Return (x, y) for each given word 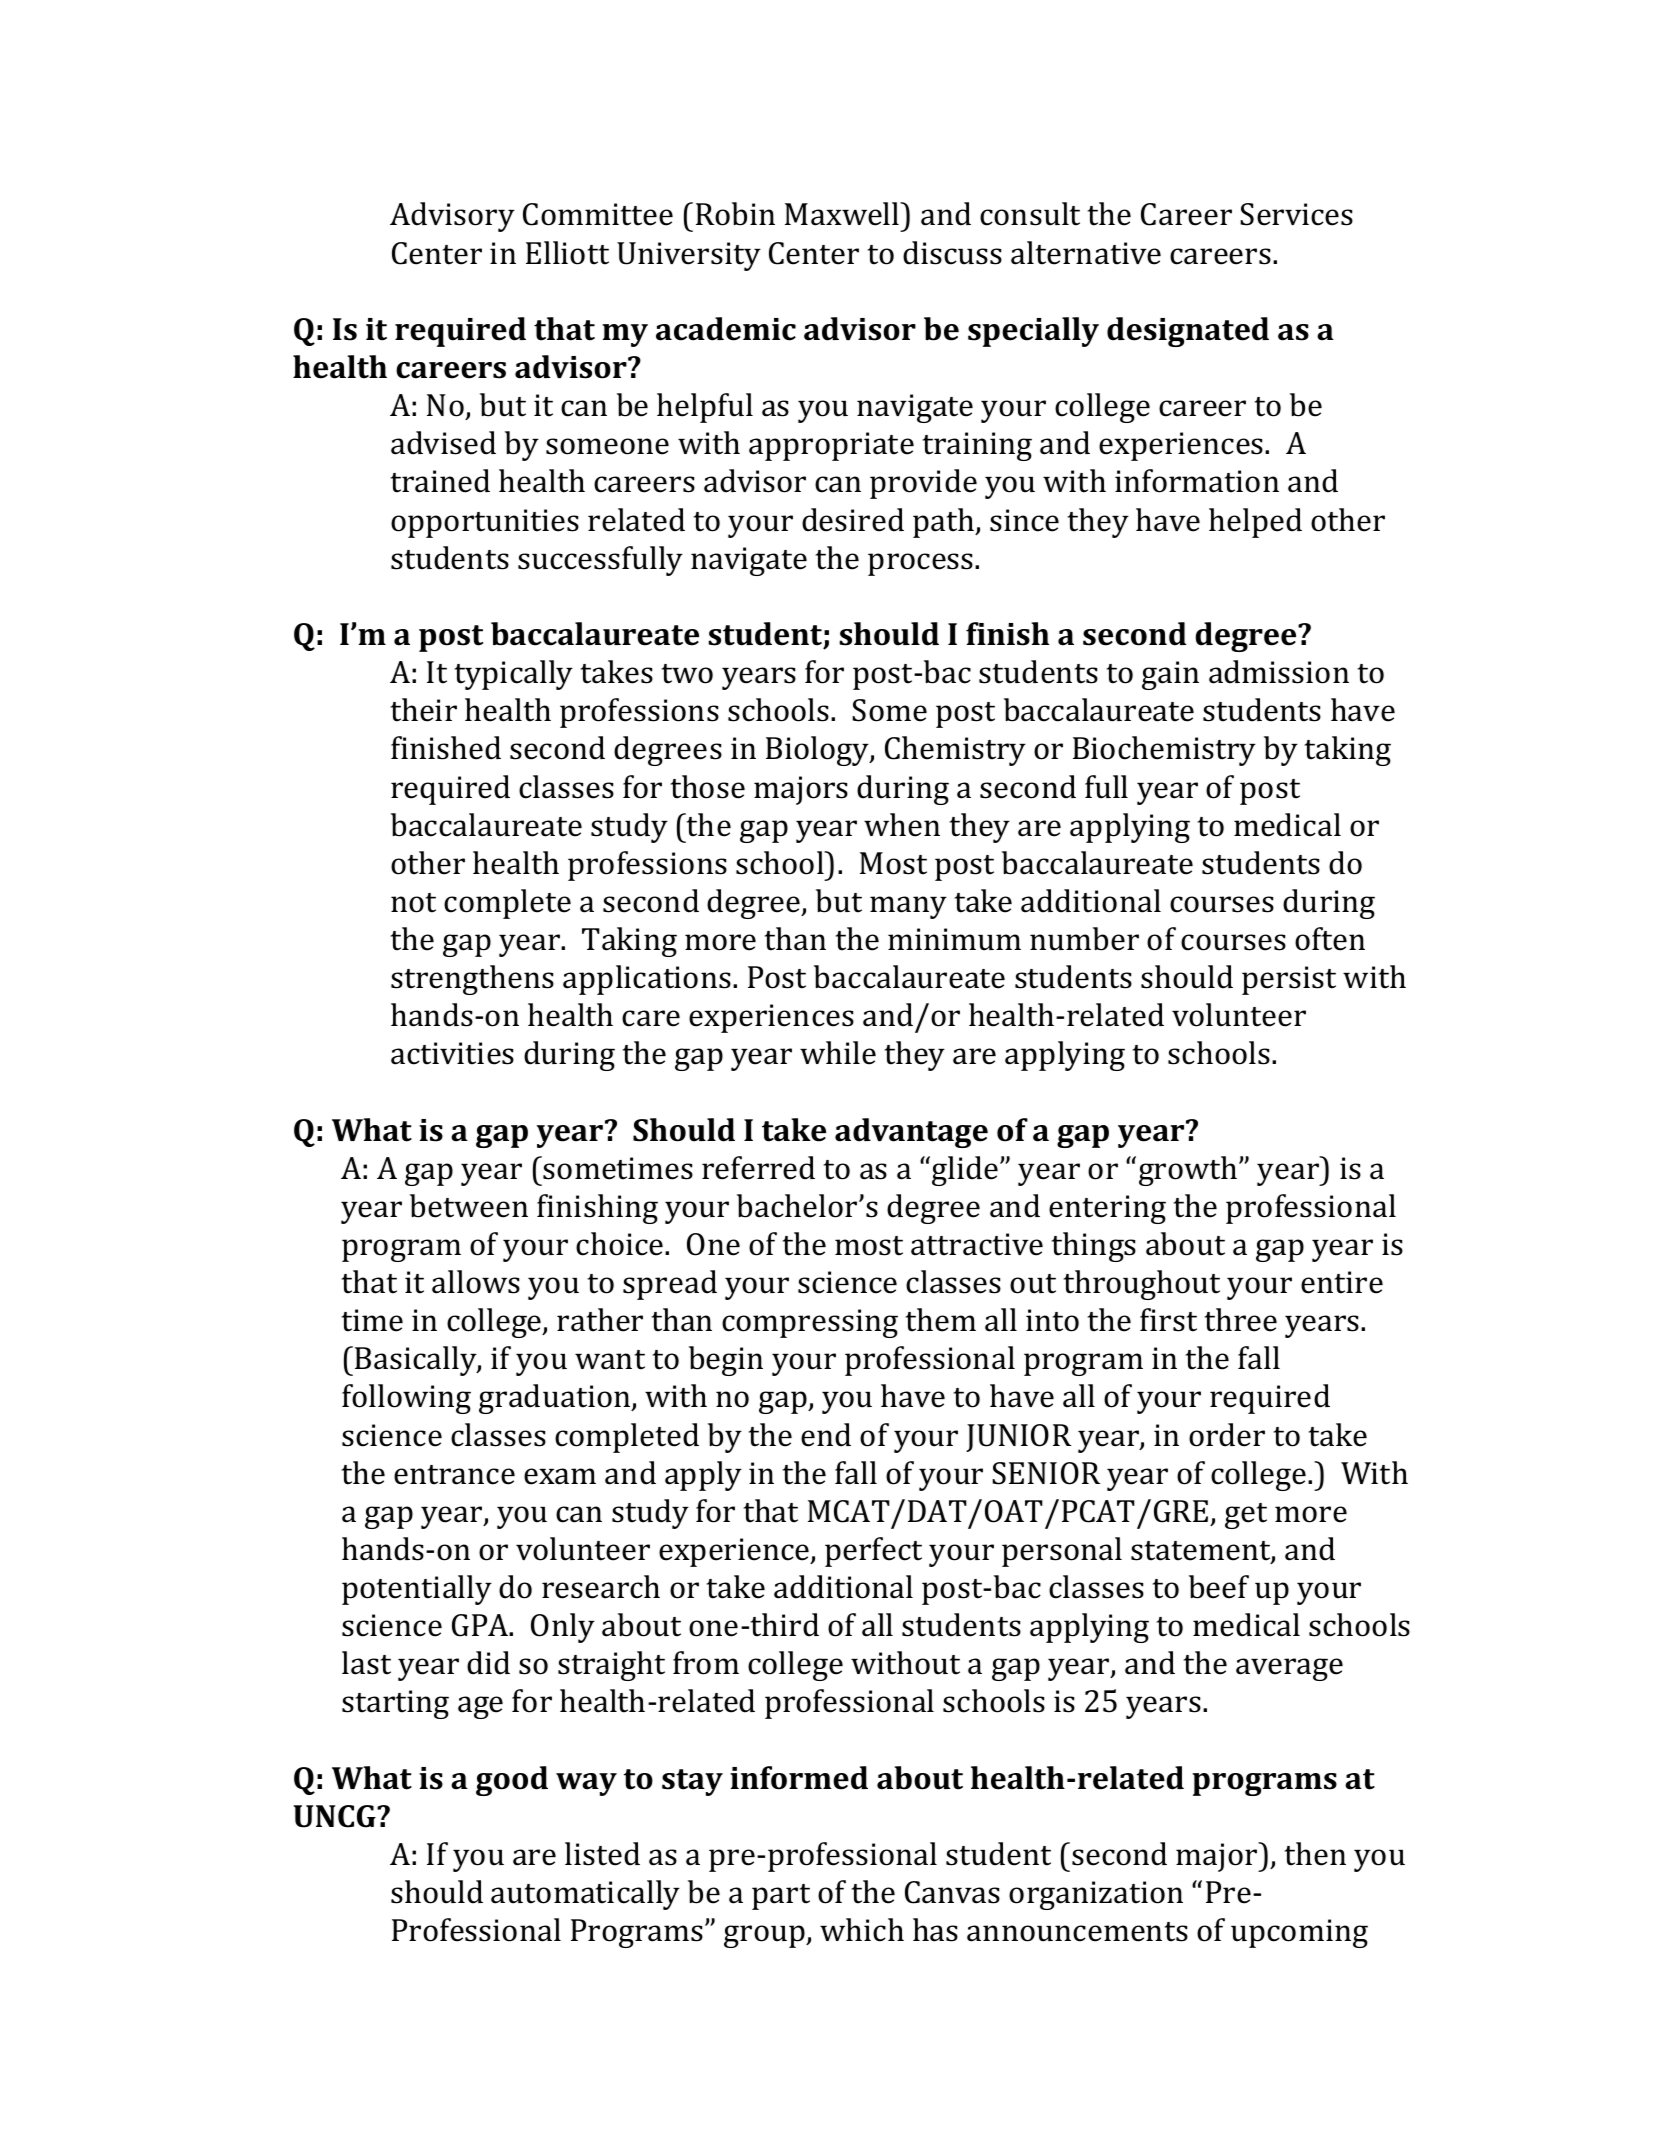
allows (476, 1282)
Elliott (567, 253)
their (424, 710)
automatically (585, 1895)
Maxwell (843, 214)
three (1241, 1320)
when (902, 825)
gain (1170, 675)
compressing (810, 1323)
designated (1188, 332)
